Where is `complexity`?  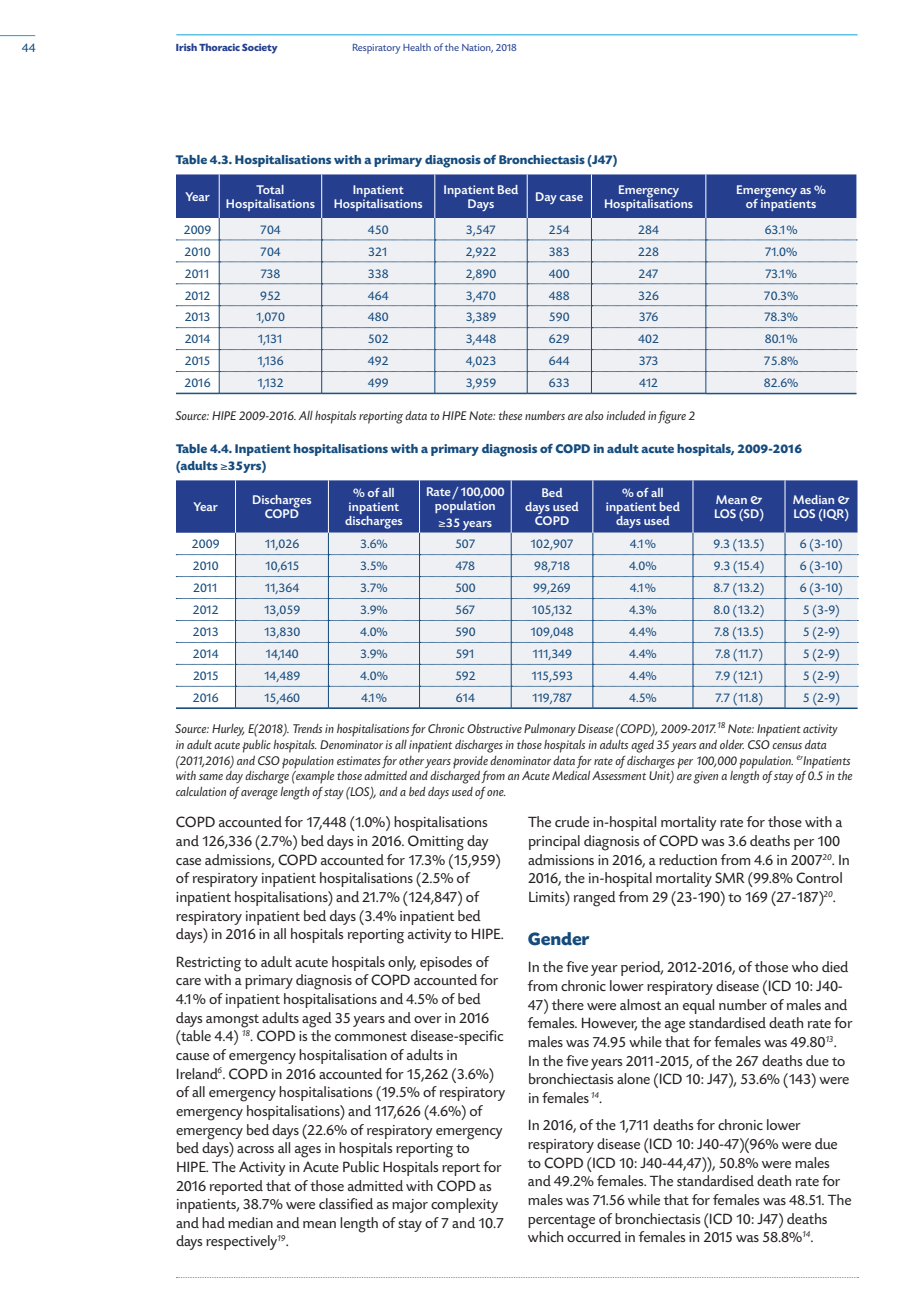
complexity is located at coordinates (464, 1205).
